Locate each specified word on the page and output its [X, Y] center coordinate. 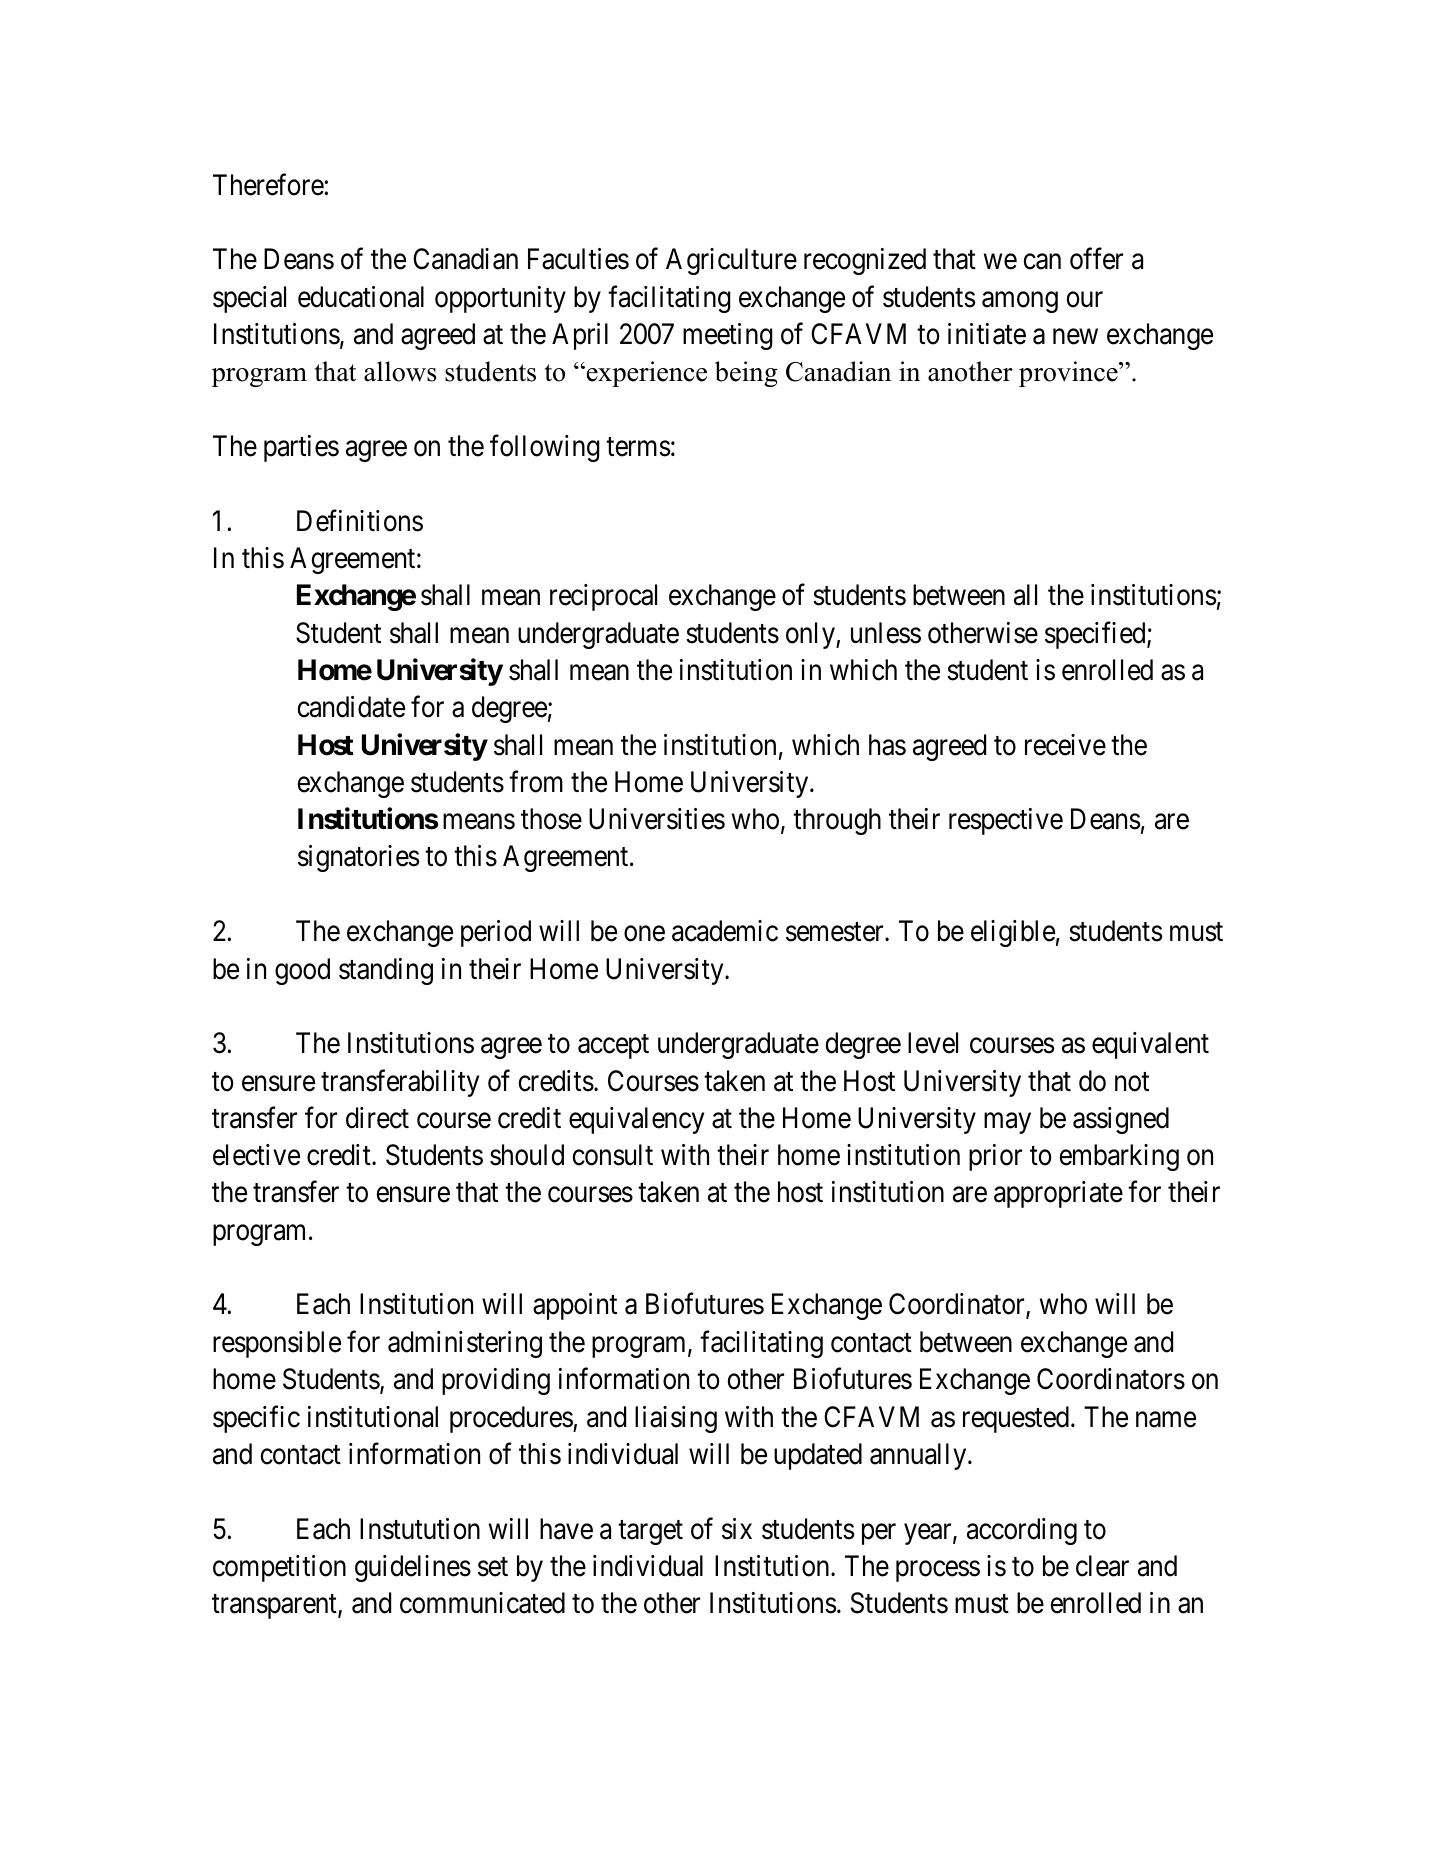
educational [361, 297]
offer [1096, 259]
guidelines [413, 1568]
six [737, 1529]
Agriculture [731, 261]
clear [1102, 1566]
